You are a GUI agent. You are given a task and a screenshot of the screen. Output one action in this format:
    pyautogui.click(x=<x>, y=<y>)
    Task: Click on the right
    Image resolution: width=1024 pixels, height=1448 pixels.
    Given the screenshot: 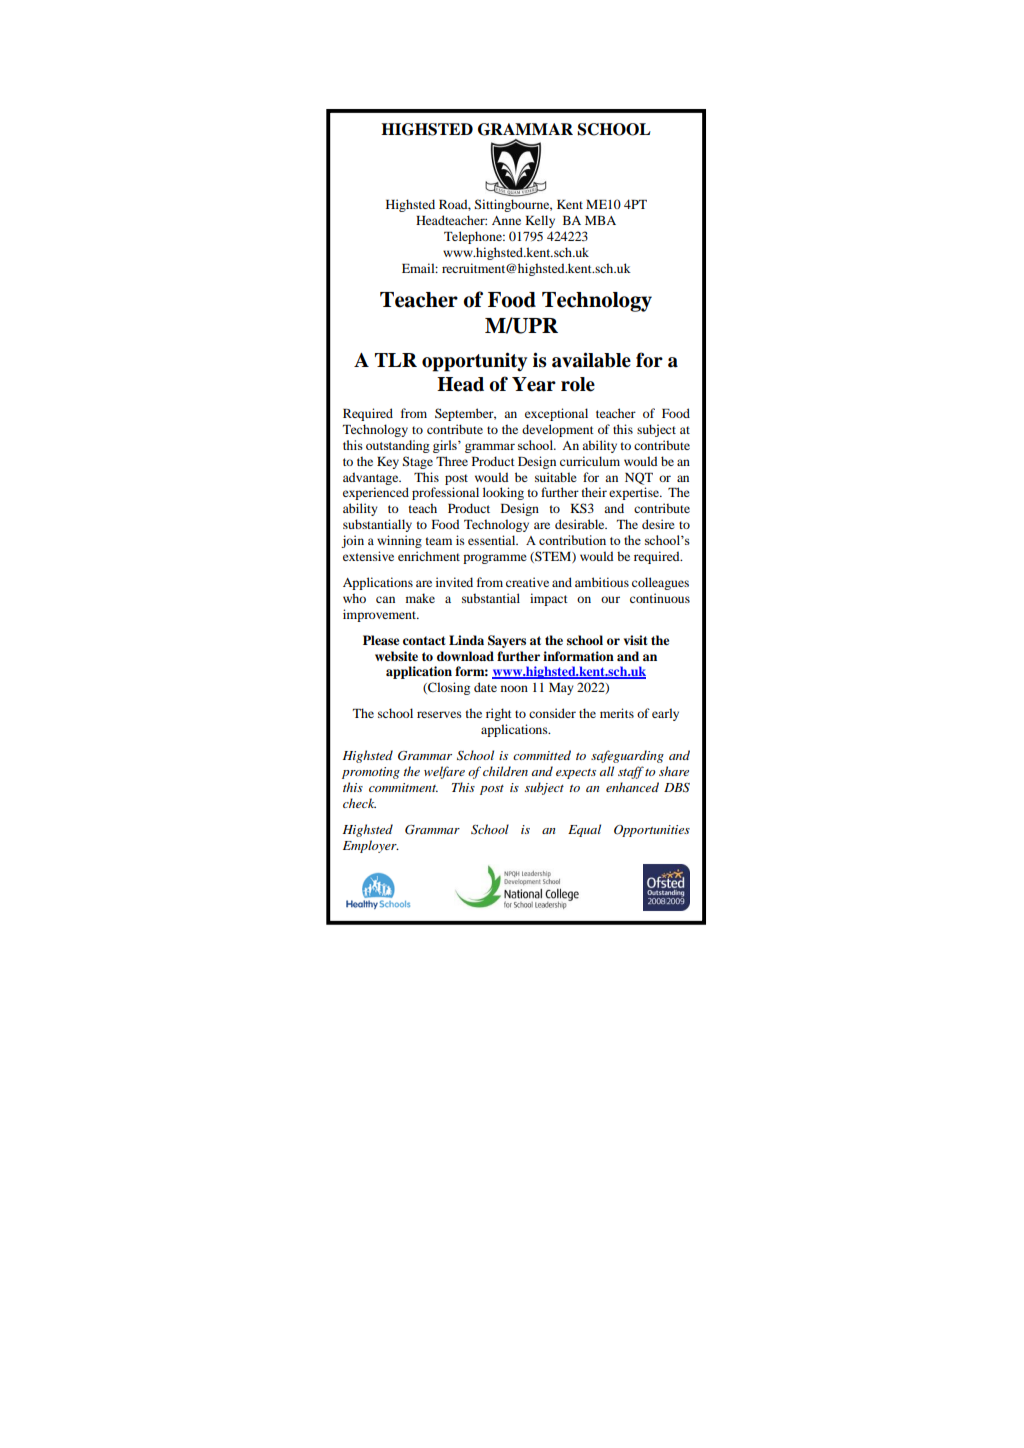 What is the action you would take?
    pyautogui.click(x=499, y=714)
